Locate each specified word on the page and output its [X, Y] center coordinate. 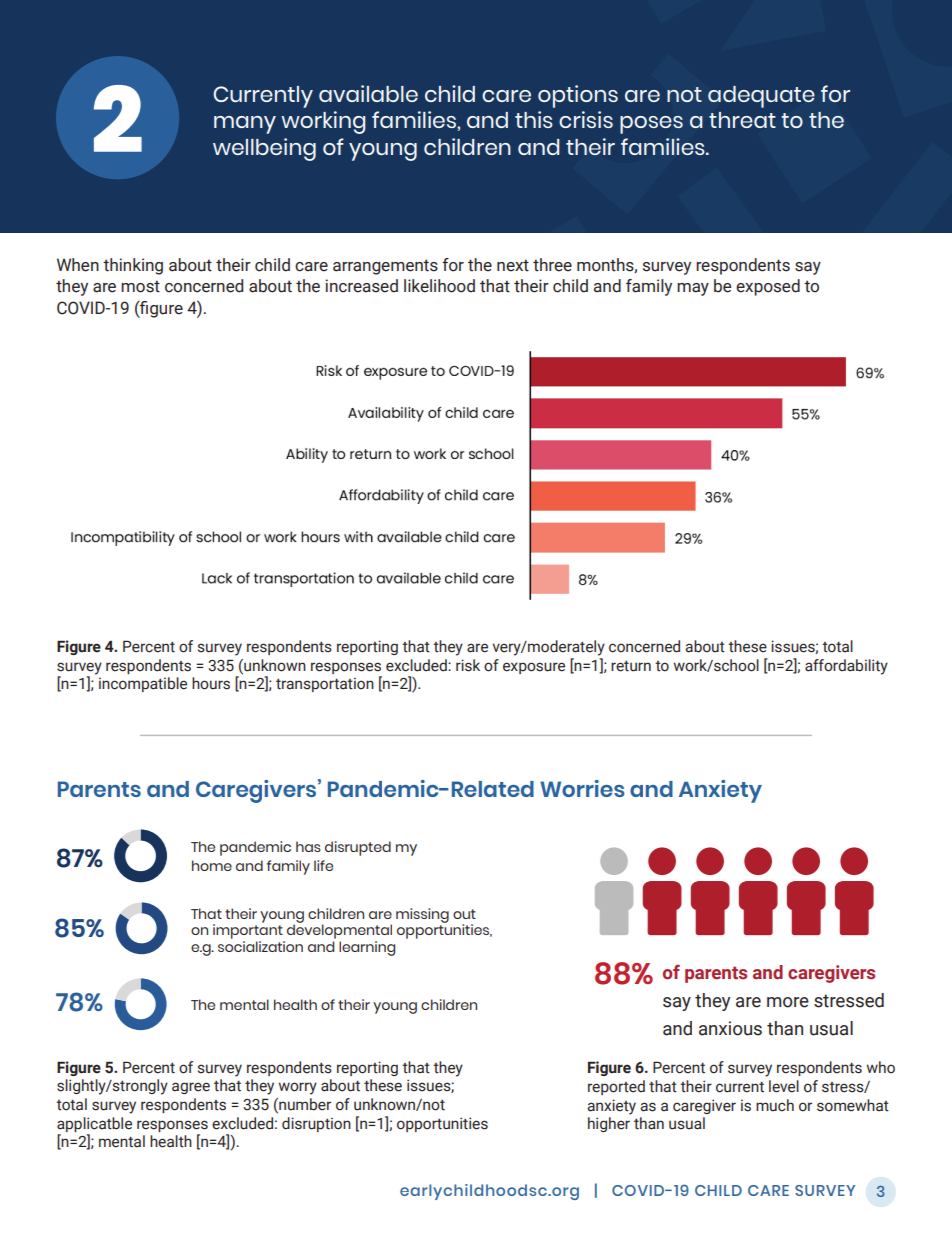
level [784, 1086]
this [534, 119]
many [245, 125]
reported [616, 1087]
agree [191, 1088]
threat [742, 120]
